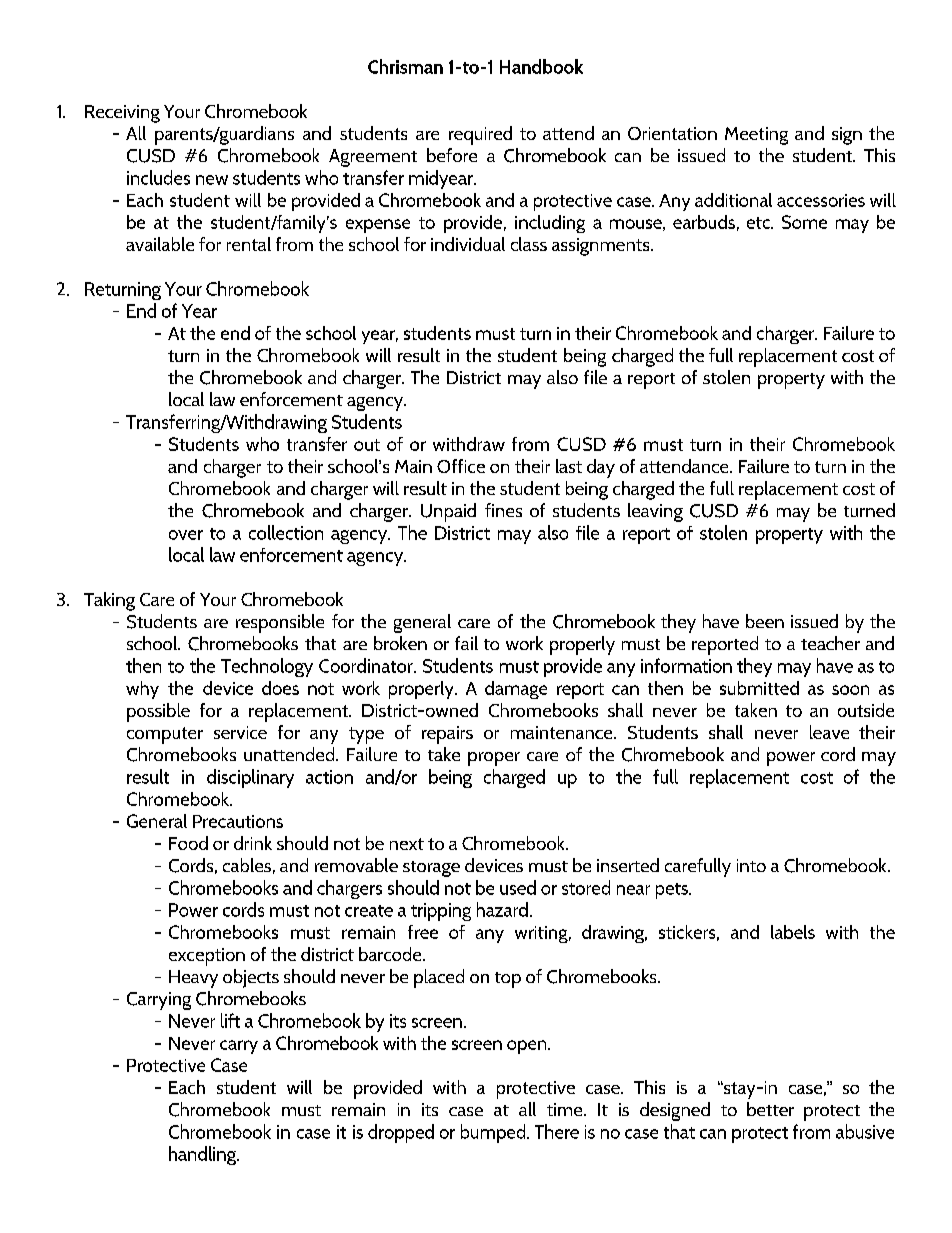 This document has width=952, height=1233. What do you see at coordinates (122, 114) in the document?
I see `Receiving` at bounding box center [122, 114].
